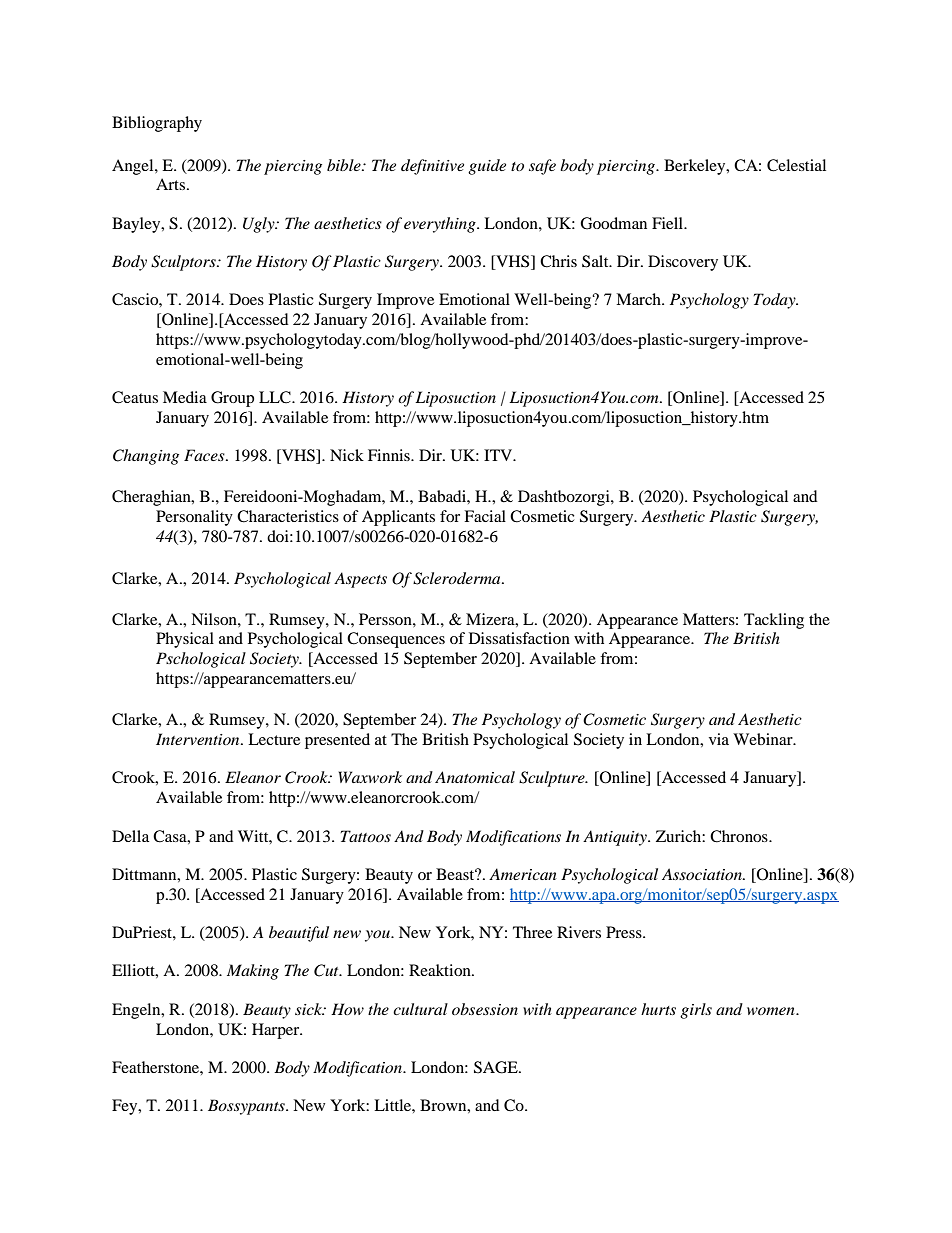 The height and width of the screenshot is (1233, 952). I want to click on ITV, so click(499, 455).
